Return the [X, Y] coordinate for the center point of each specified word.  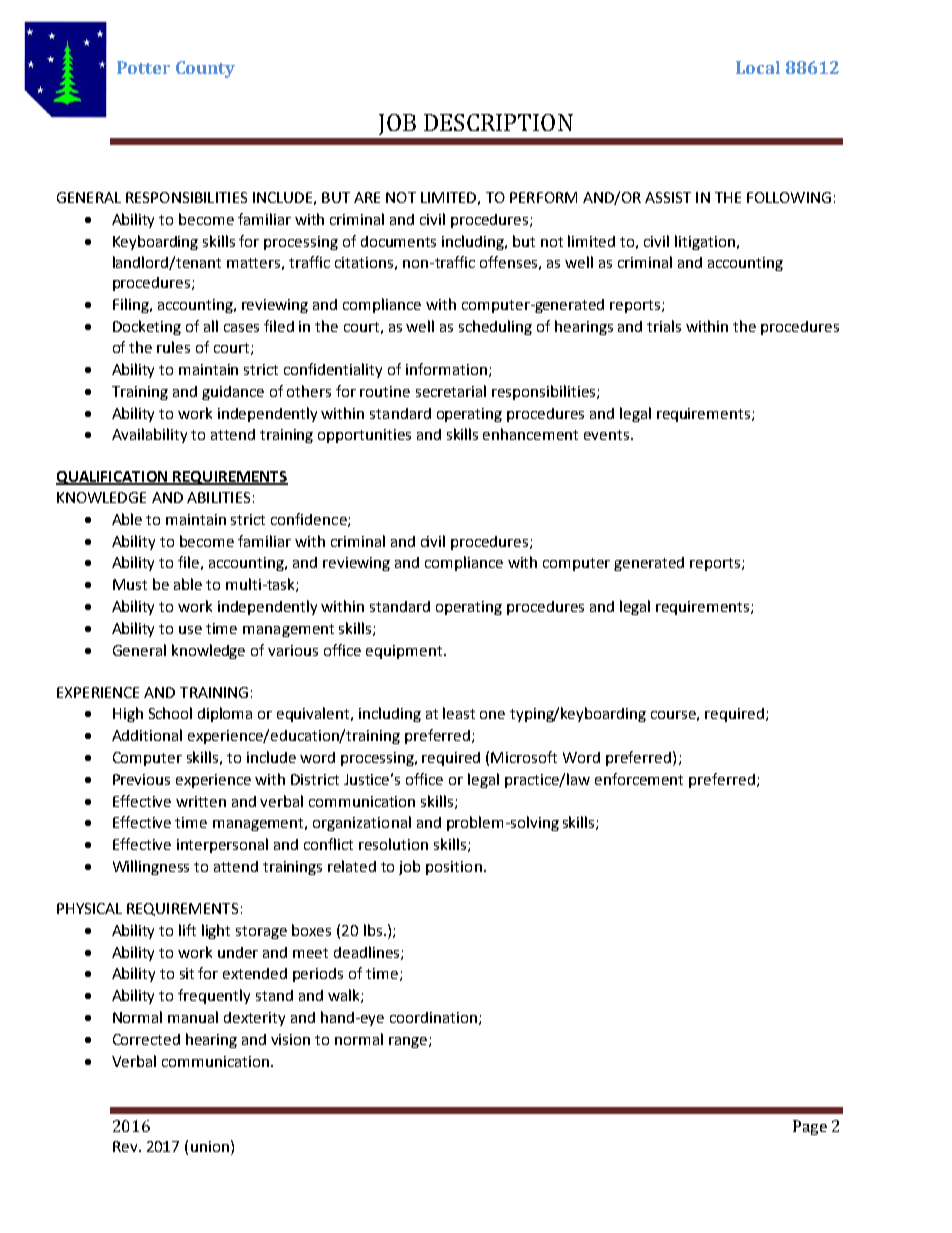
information [448, 370]
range [408, 1042]
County [205, 69]
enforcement [639, 779]
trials [664, 326]
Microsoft [524, 757]
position [454, 868]
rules [173, 347]
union [210, 1146]
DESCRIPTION [498, 122]
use [190, 630]
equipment [404, 652]
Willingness [151, 867]
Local [758, 67]
